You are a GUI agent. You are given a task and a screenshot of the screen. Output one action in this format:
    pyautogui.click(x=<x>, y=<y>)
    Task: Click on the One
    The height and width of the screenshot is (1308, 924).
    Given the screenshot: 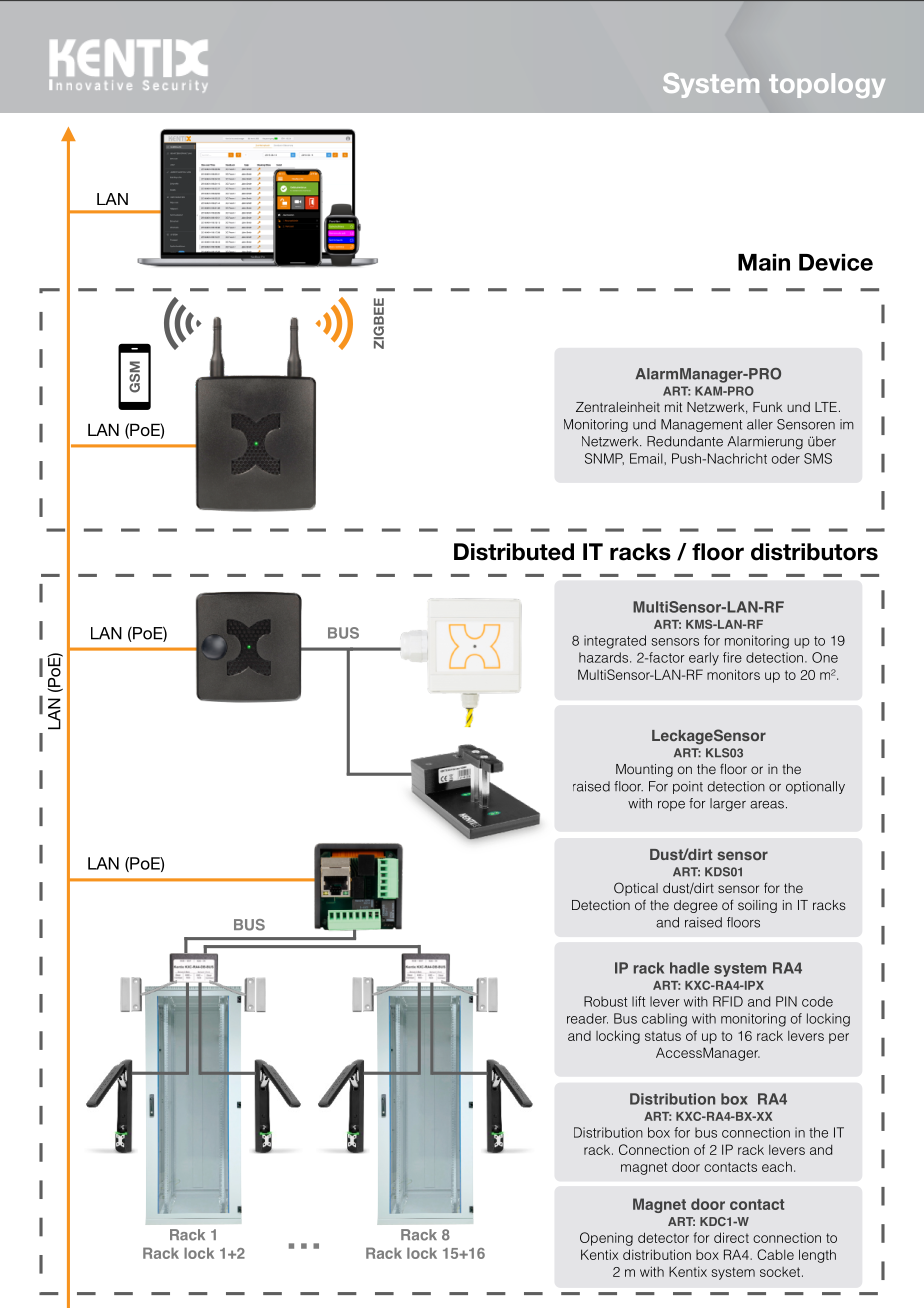 What is the action you would take?
    pyautogui.click(x=825, y=657)
